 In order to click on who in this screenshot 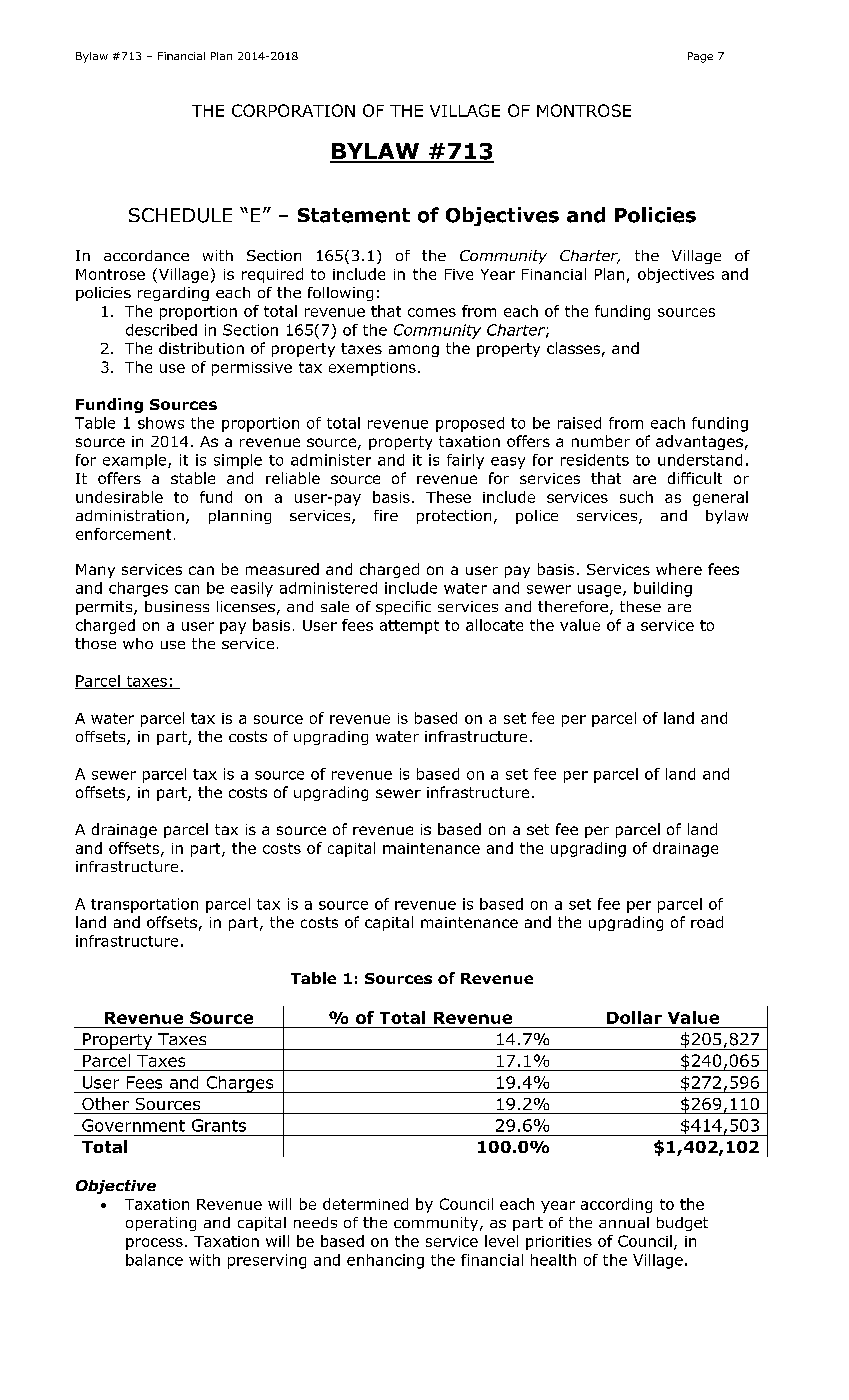, I will do `click(138, 643)`.
